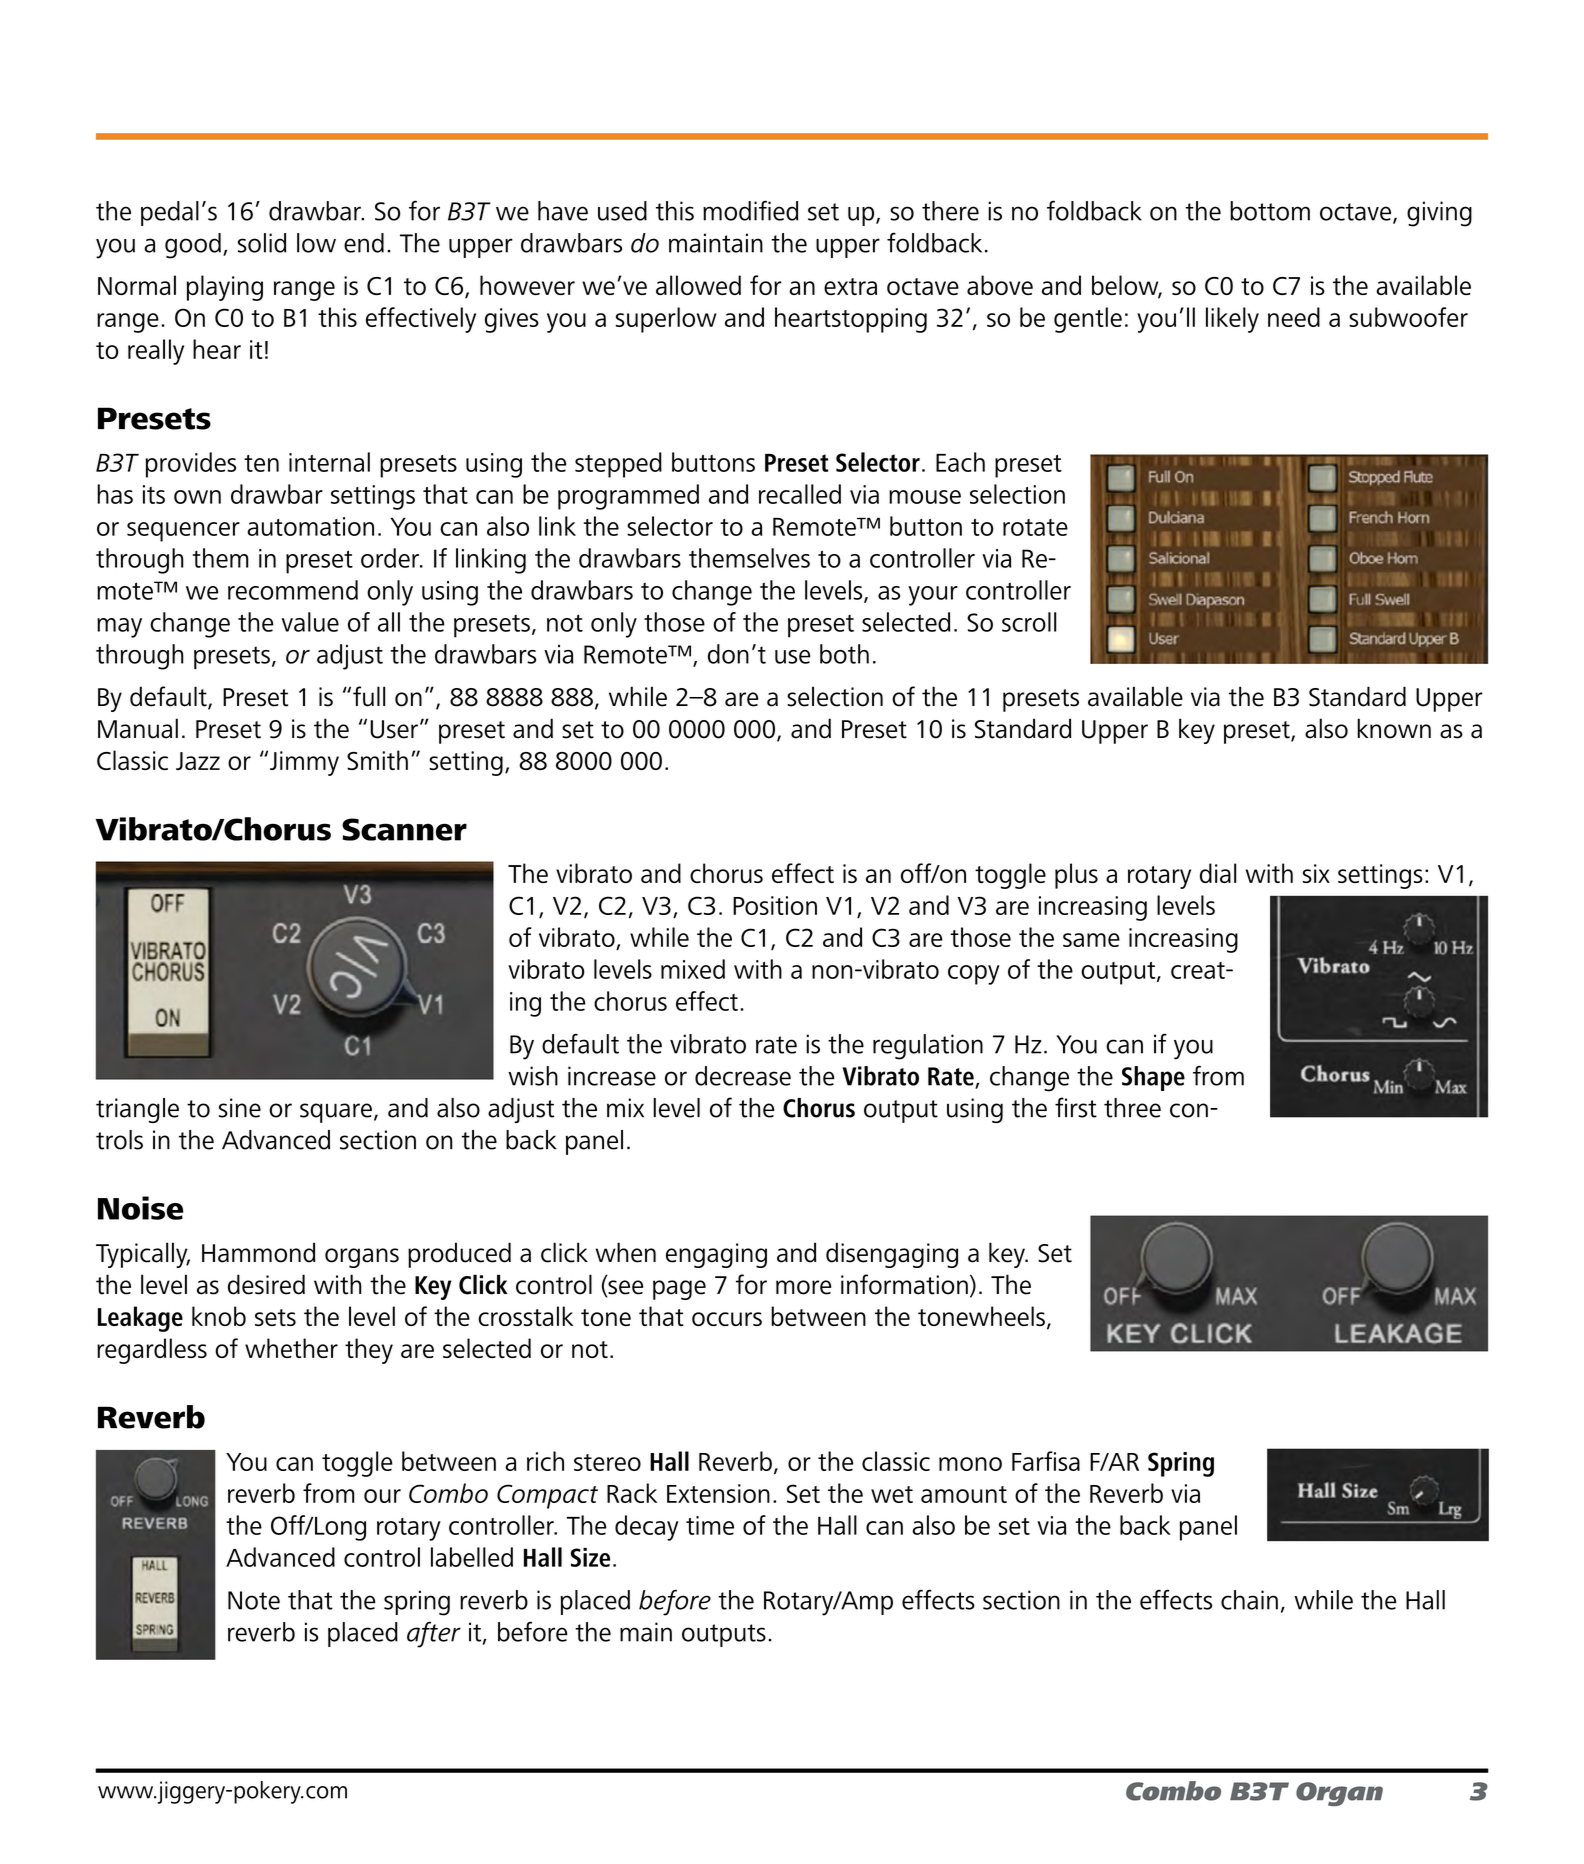  What do you see at coordinates (240, 1108) in the image?
I see `sine` at bounding box center [240, 1108].
